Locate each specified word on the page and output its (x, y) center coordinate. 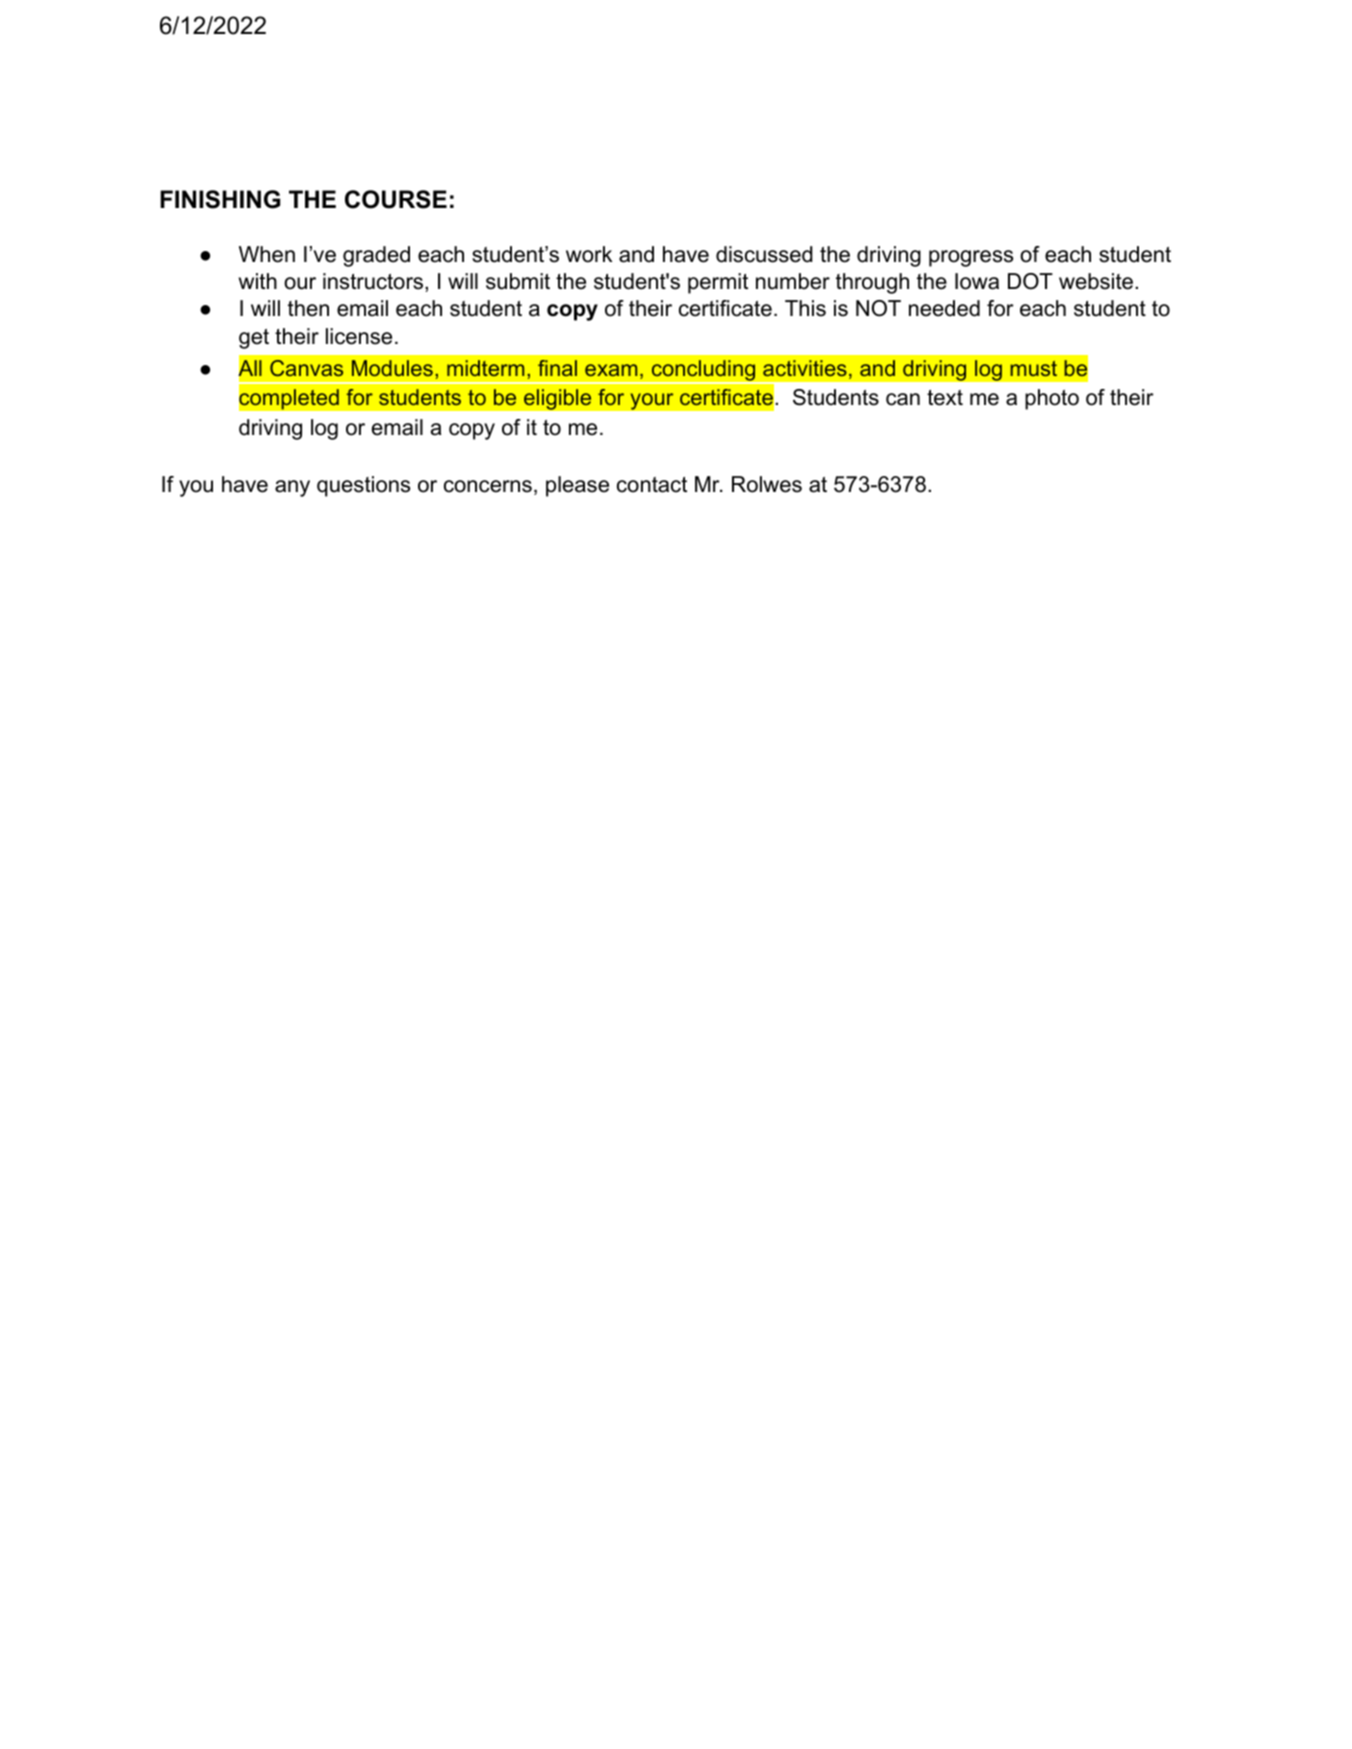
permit (718, 283)
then (308, 308)
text (945, 398)
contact (652, 485)
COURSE (396, 199)
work (589, 254)
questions (363, 486)
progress (971, 258)
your (652, 401)
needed (944, 308)
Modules (392, 368)
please (577, 486)
